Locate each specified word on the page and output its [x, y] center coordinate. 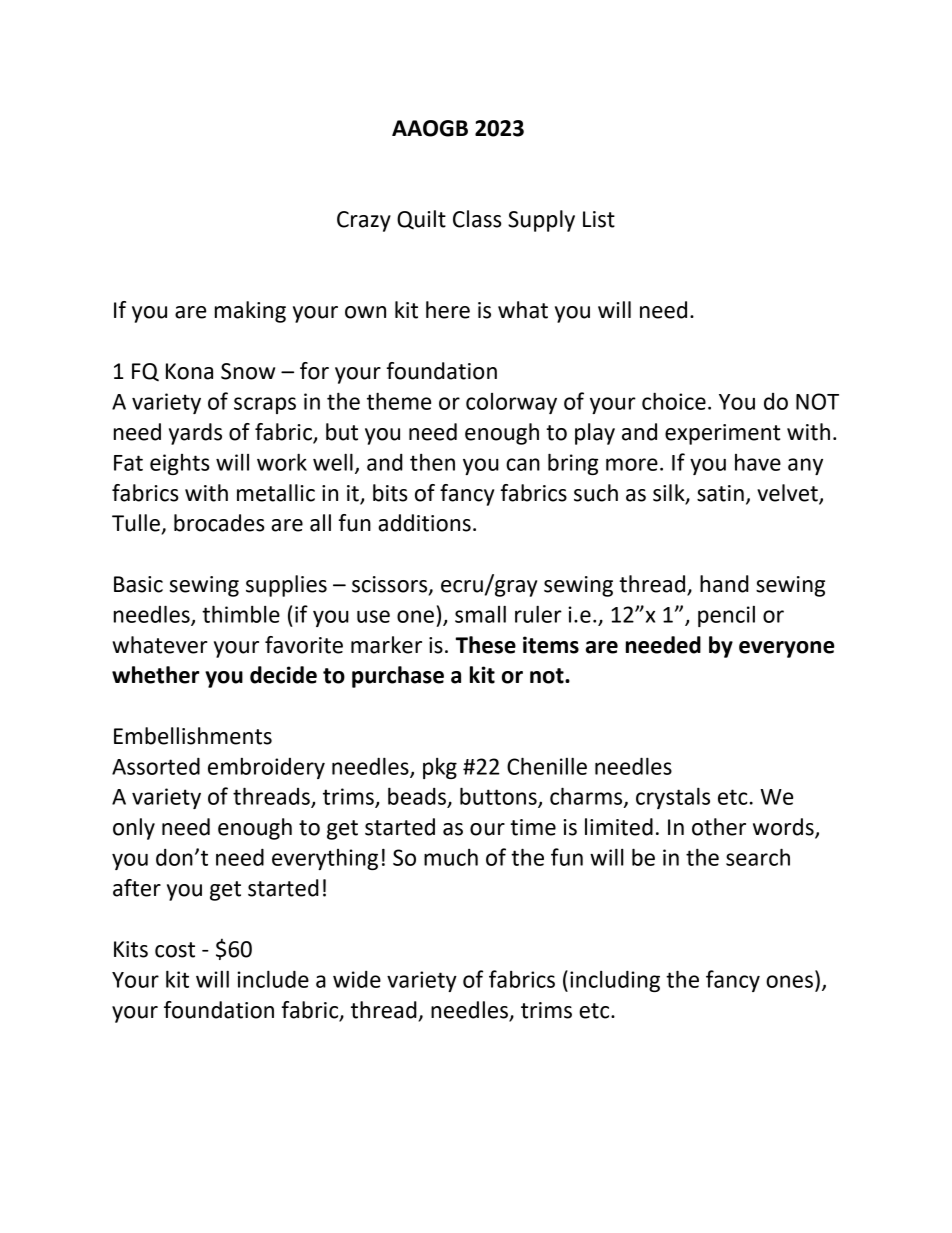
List [599, 219]
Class [477, 219]
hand [724, 584]
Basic [138, 584]
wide [357, 979]
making [250, 312]
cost [175, 950]
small [480, 614]
